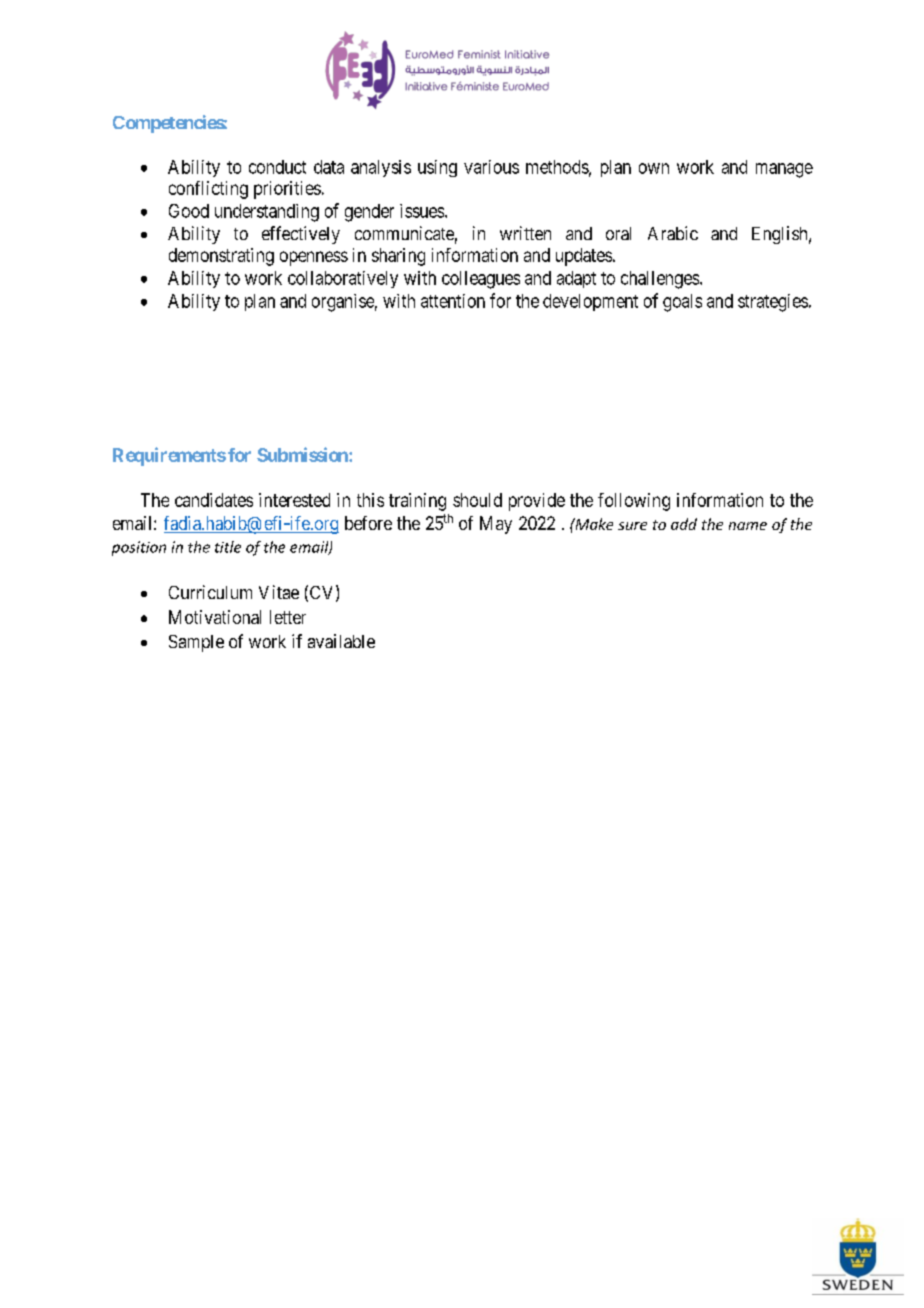  I want to click on own, so click(654, 168).
